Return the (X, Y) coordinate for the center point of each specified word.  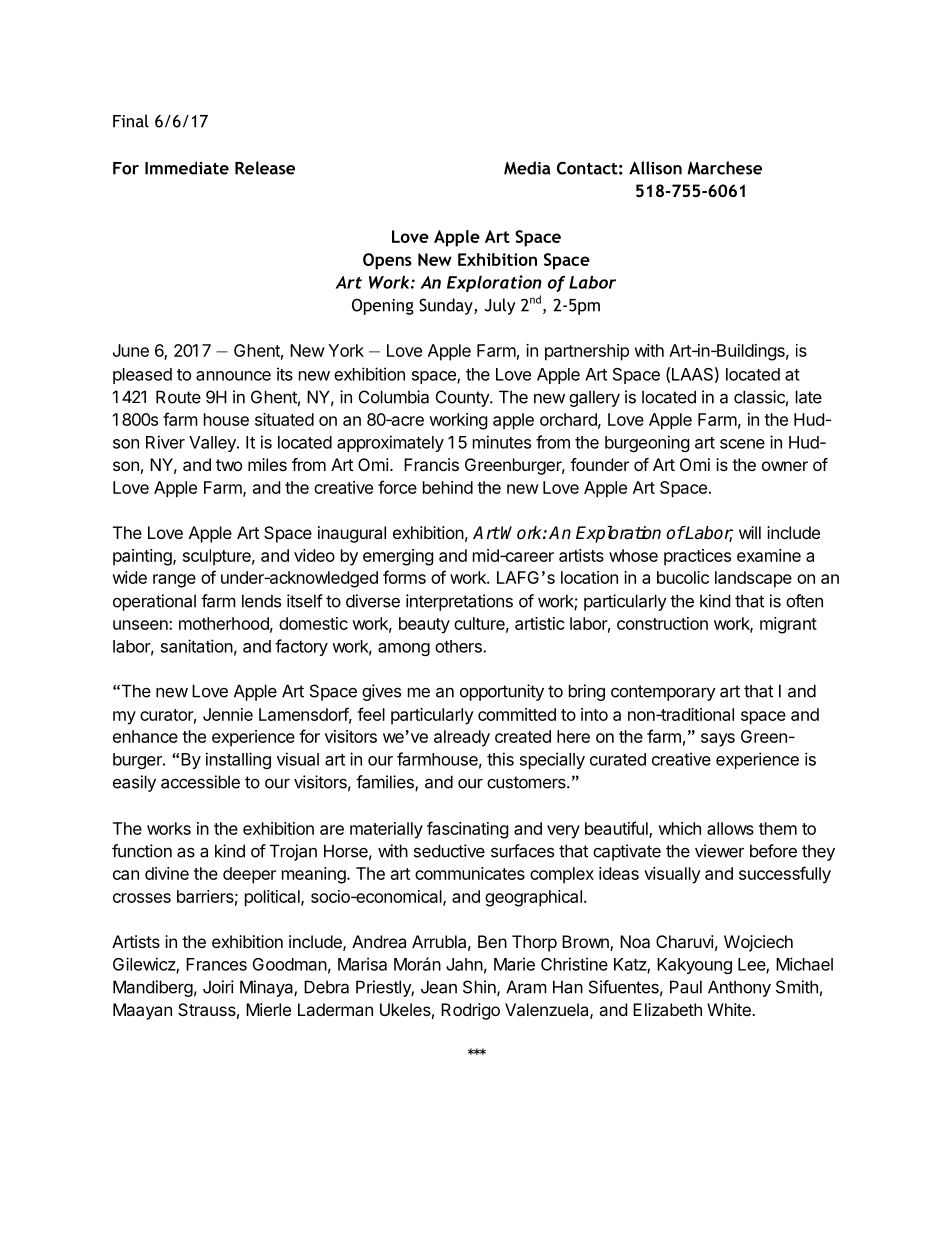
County (463, 398)
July (500, 306)
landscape (753, 579)
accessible (200, 782)
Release (265, 168)
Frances (216, 964)
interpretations (459, 602)
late (809, 397)
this (500, 759)
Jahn (464, 964)
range (174, 581)
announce (233, 376)
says (718, 740)
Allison (655, 168)
